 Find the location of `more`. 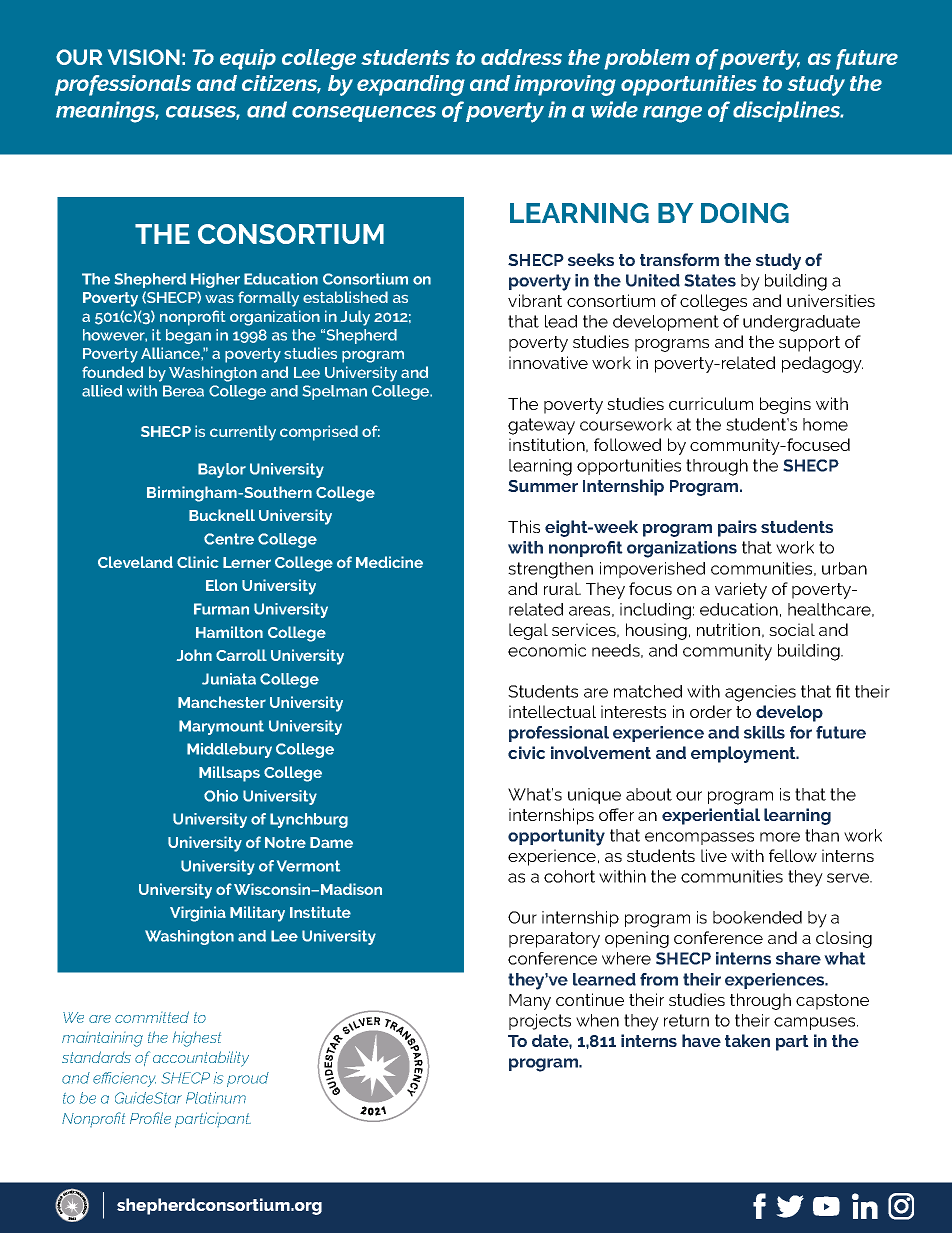

more is located at coordinates (780, 837).
